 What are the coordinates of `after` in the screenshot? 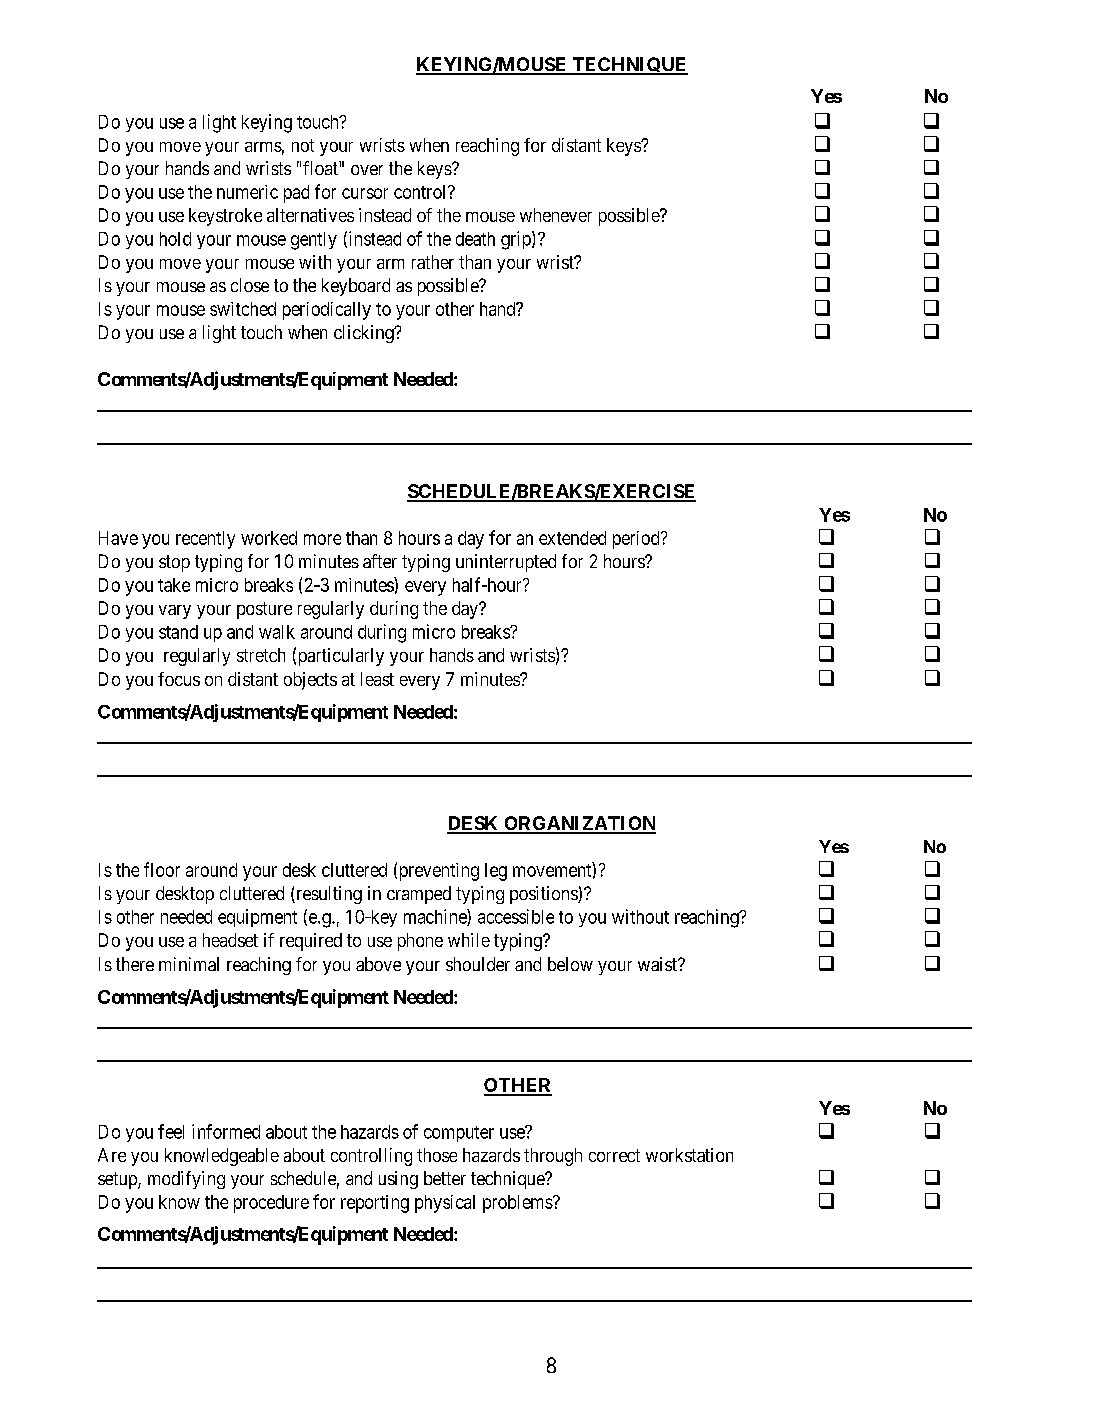 It's located at (380, 561).
